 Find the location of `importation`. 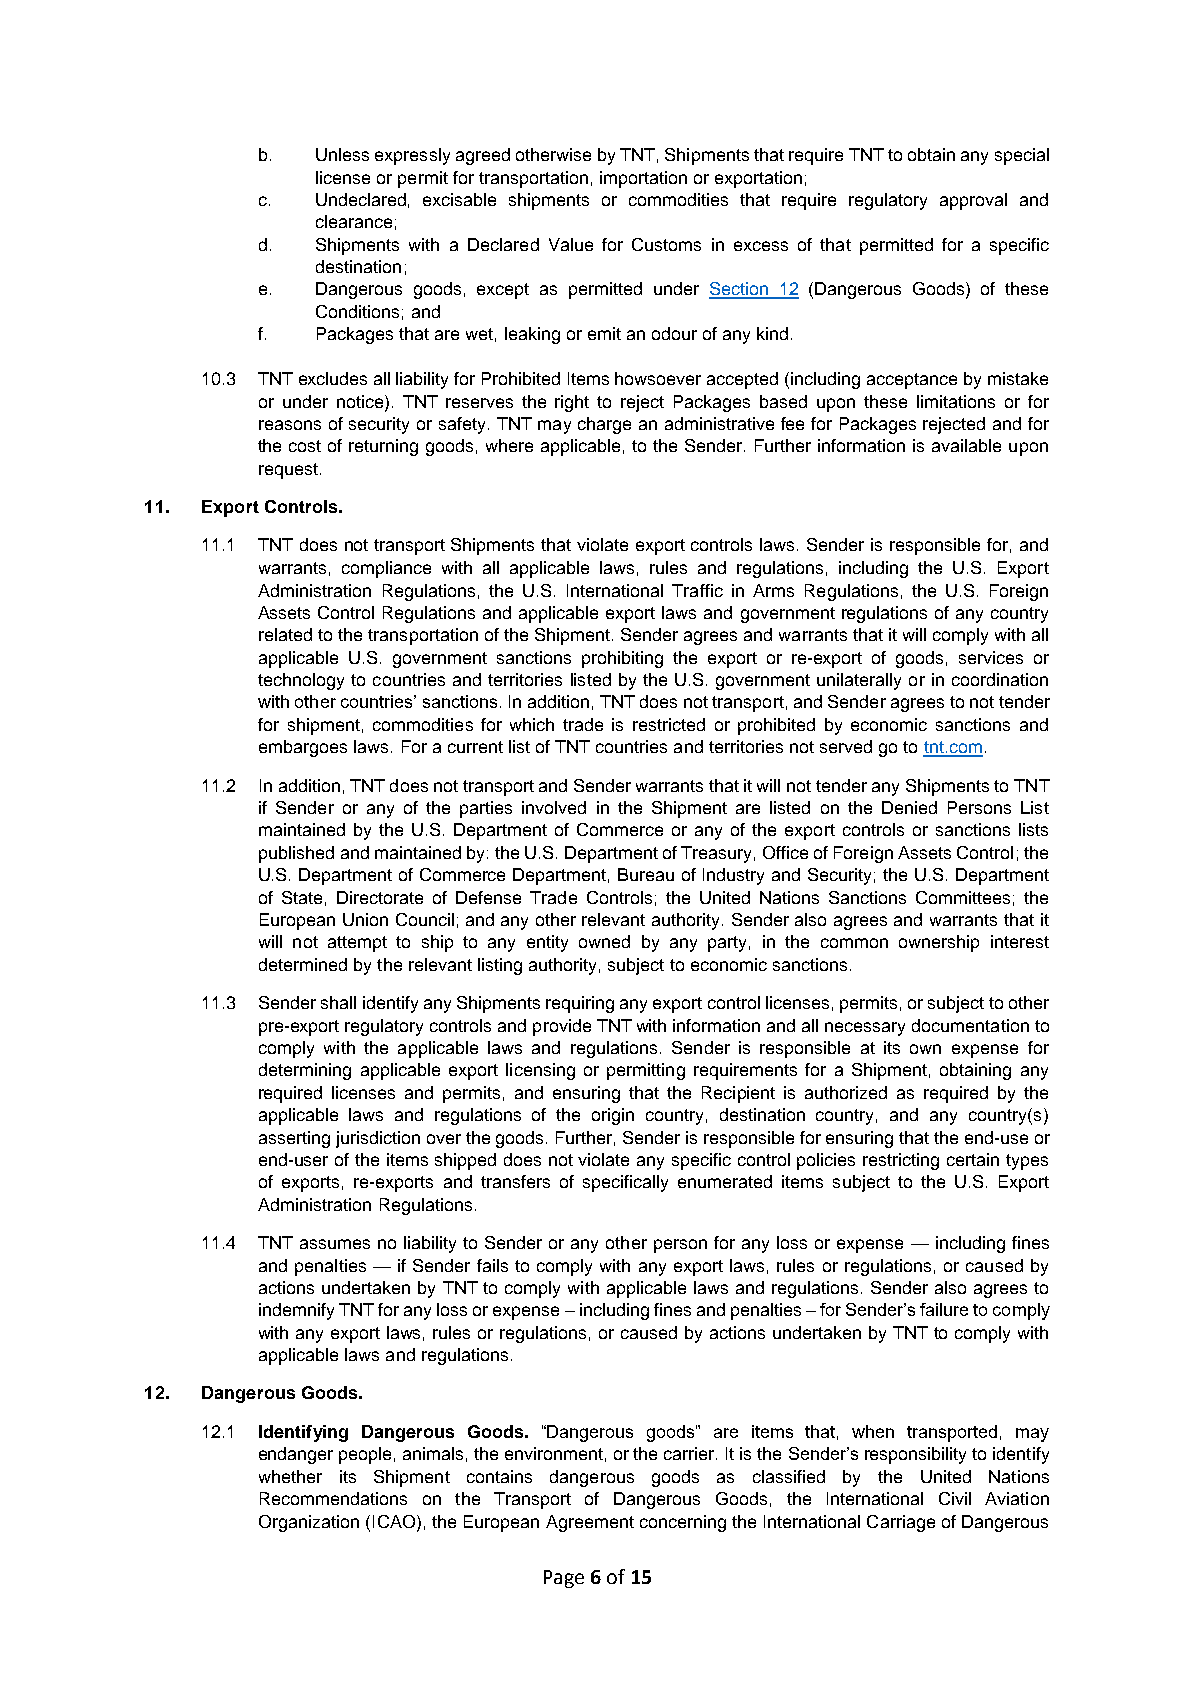

importation is located at coordinates (643, 179).
